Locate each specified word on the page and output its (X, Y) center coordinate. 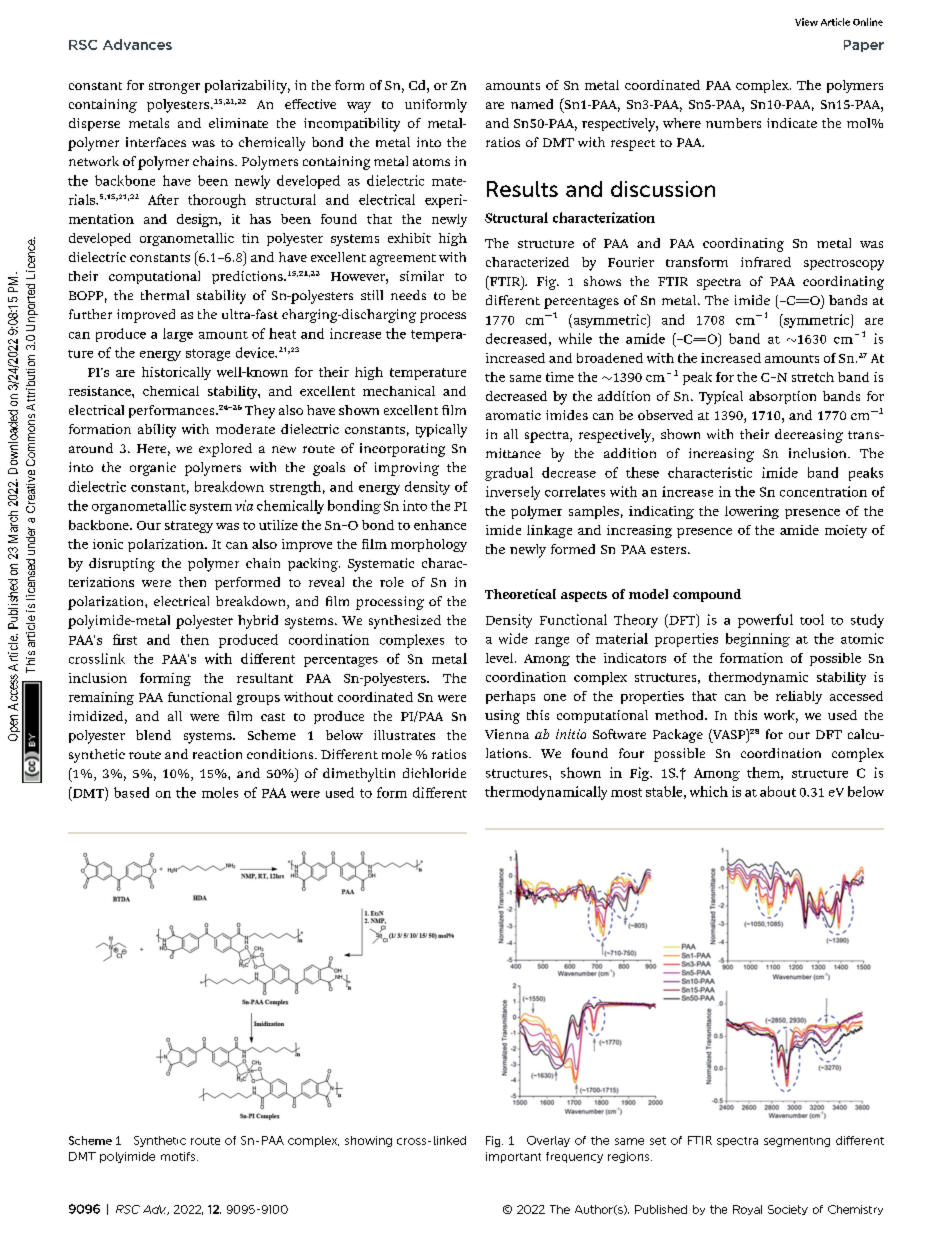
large (178, 335)
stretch (813, 377)
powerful (765, 621)
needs (408, 295)
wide (513, 638)
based (131, 792)
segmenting (797, 1142)
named (532, 104)
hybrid (258, 622)
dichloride (434, 773)
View (806, 22)
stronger (174, 88)
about (778, 791)
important (513, 1157)
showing (368, 1141)
